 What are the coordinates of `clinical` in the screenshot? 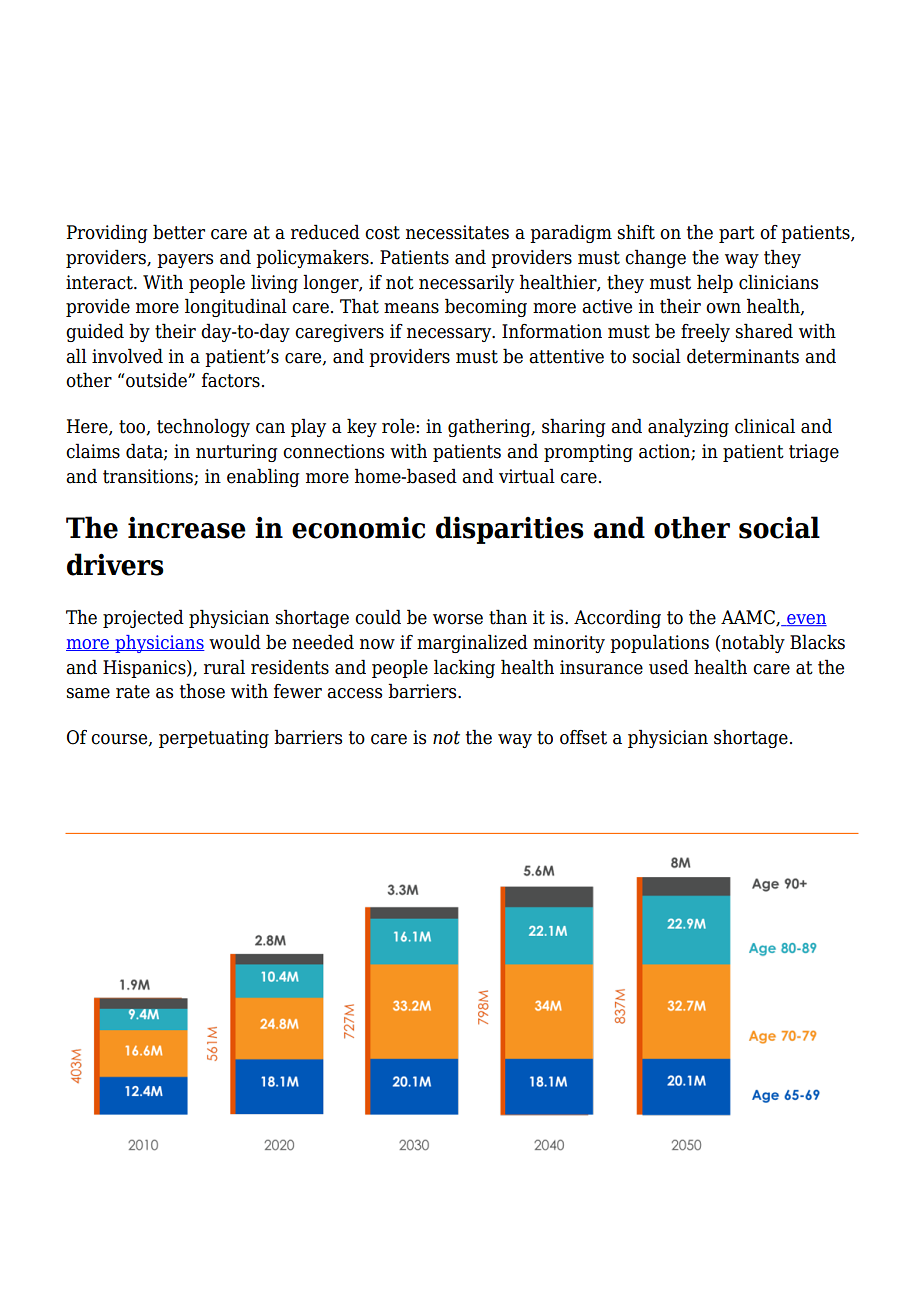 It's located at (765, 426).
